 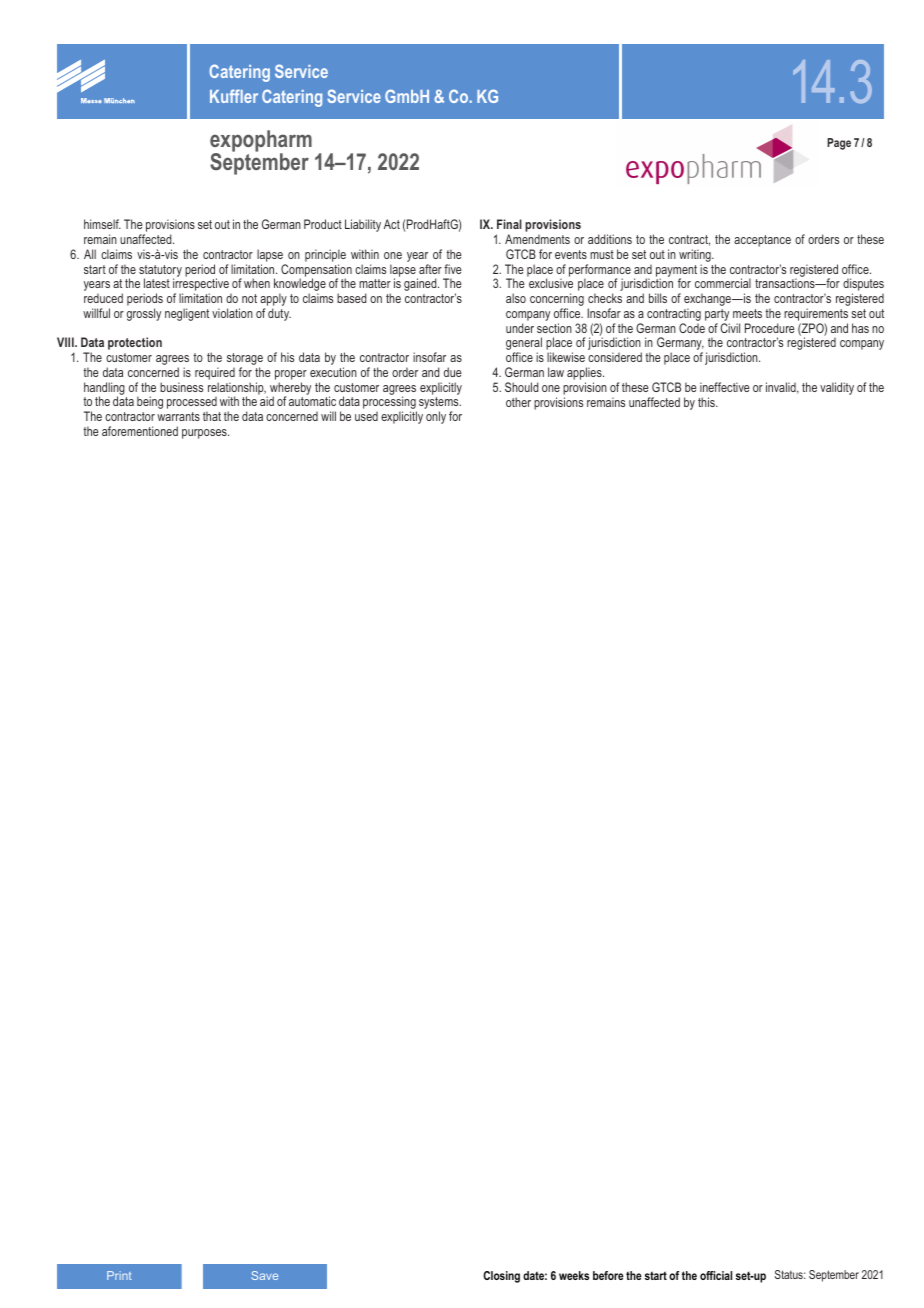 What do you see at coordinates (421, 284) in the screenshot?
I see `gained` at bounding box center [421, 284].
